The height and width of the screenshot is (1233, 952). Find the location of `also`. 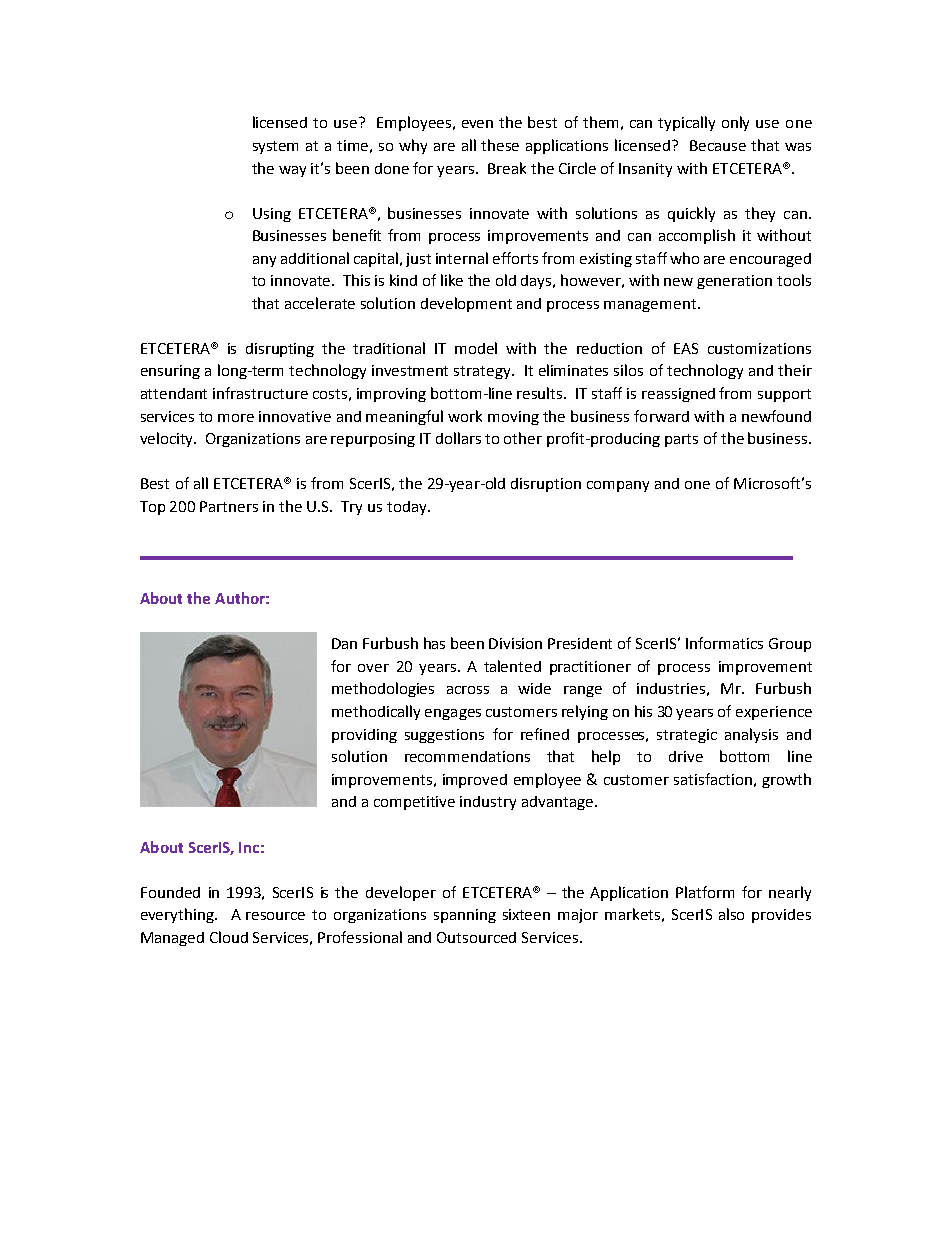

also is located at coordinates (731, 914).
